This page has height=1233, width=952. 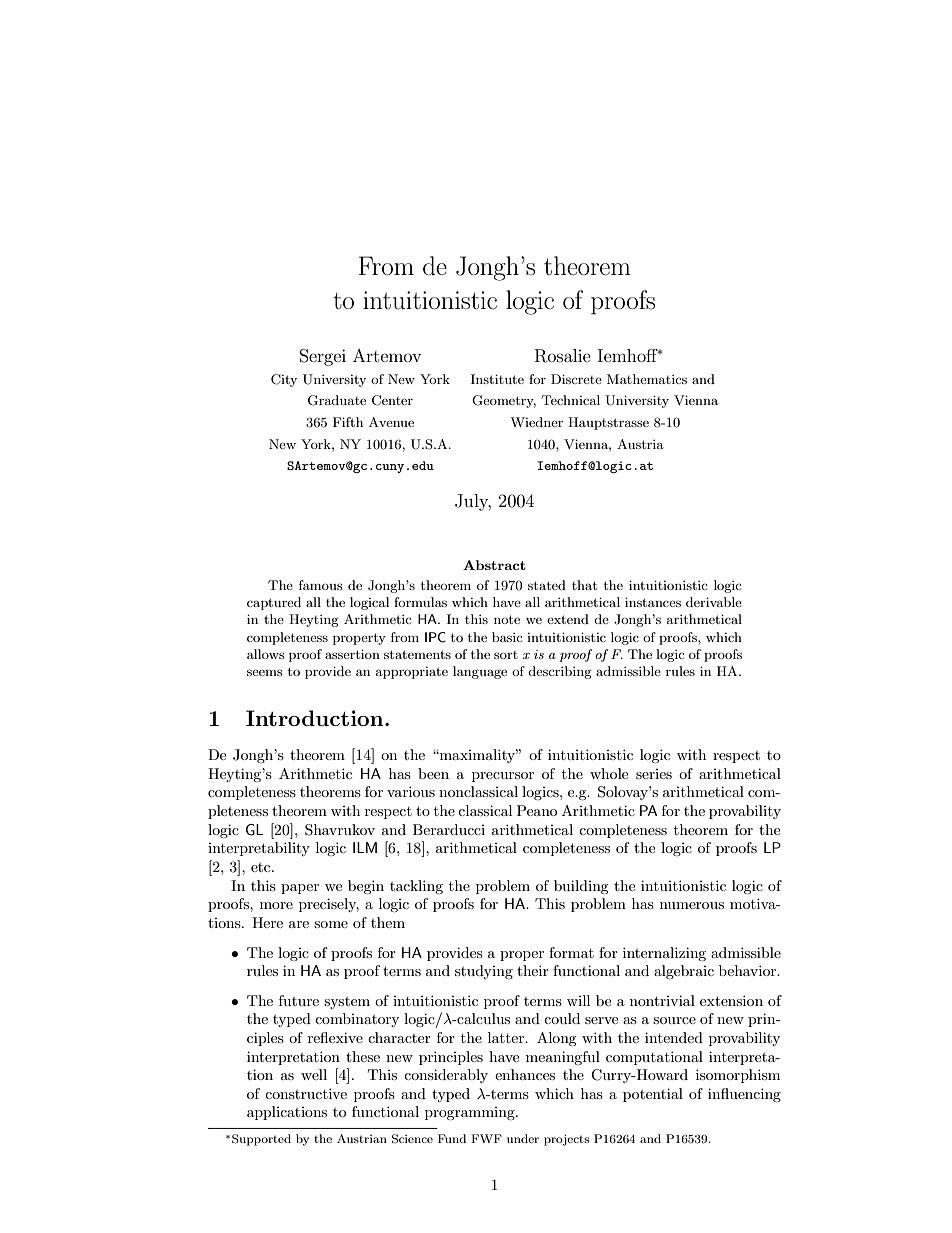 I want to click on Sergei, so click(x=323, y=357).
